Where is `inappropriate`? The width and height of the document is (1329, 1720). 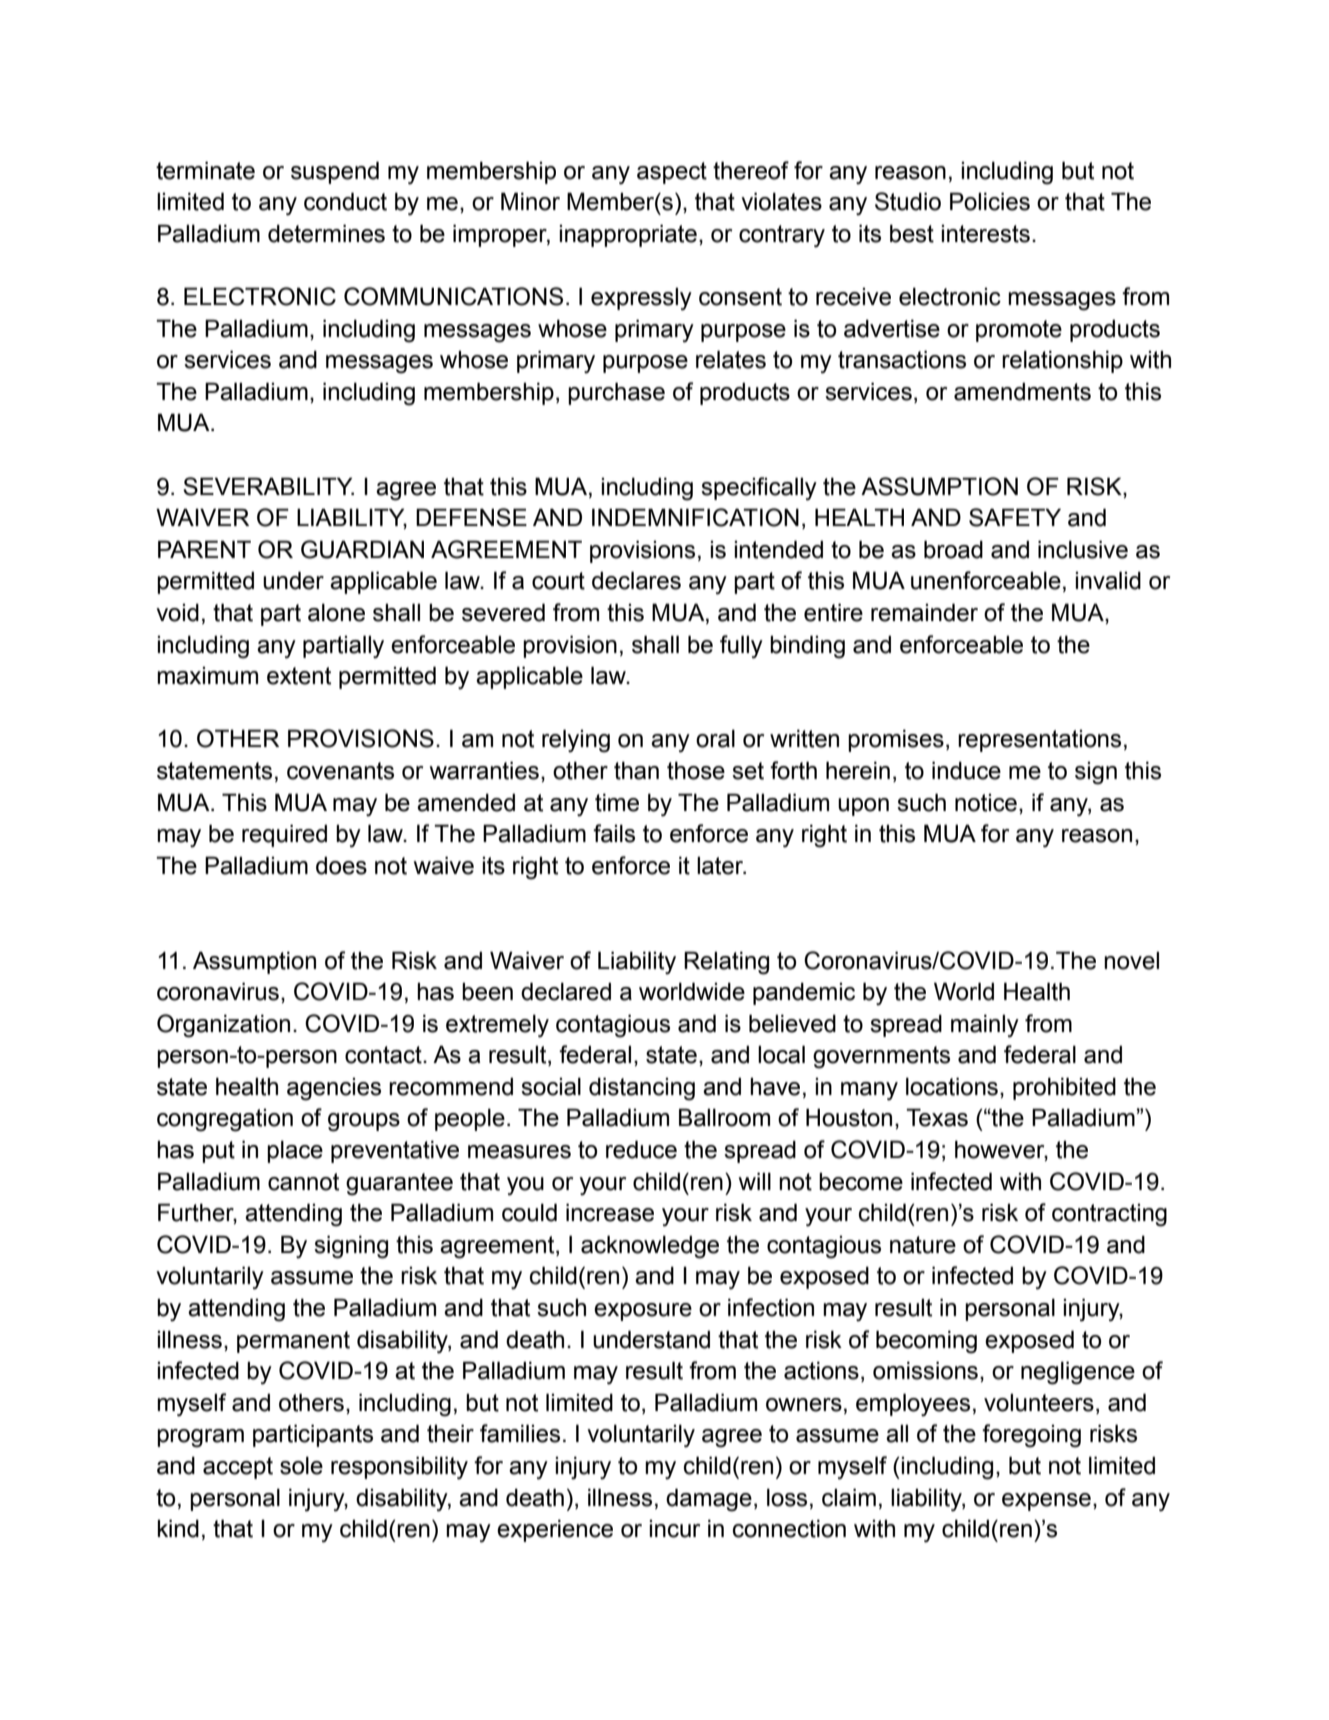
inappropriate is located at coordinates (628, 235).
